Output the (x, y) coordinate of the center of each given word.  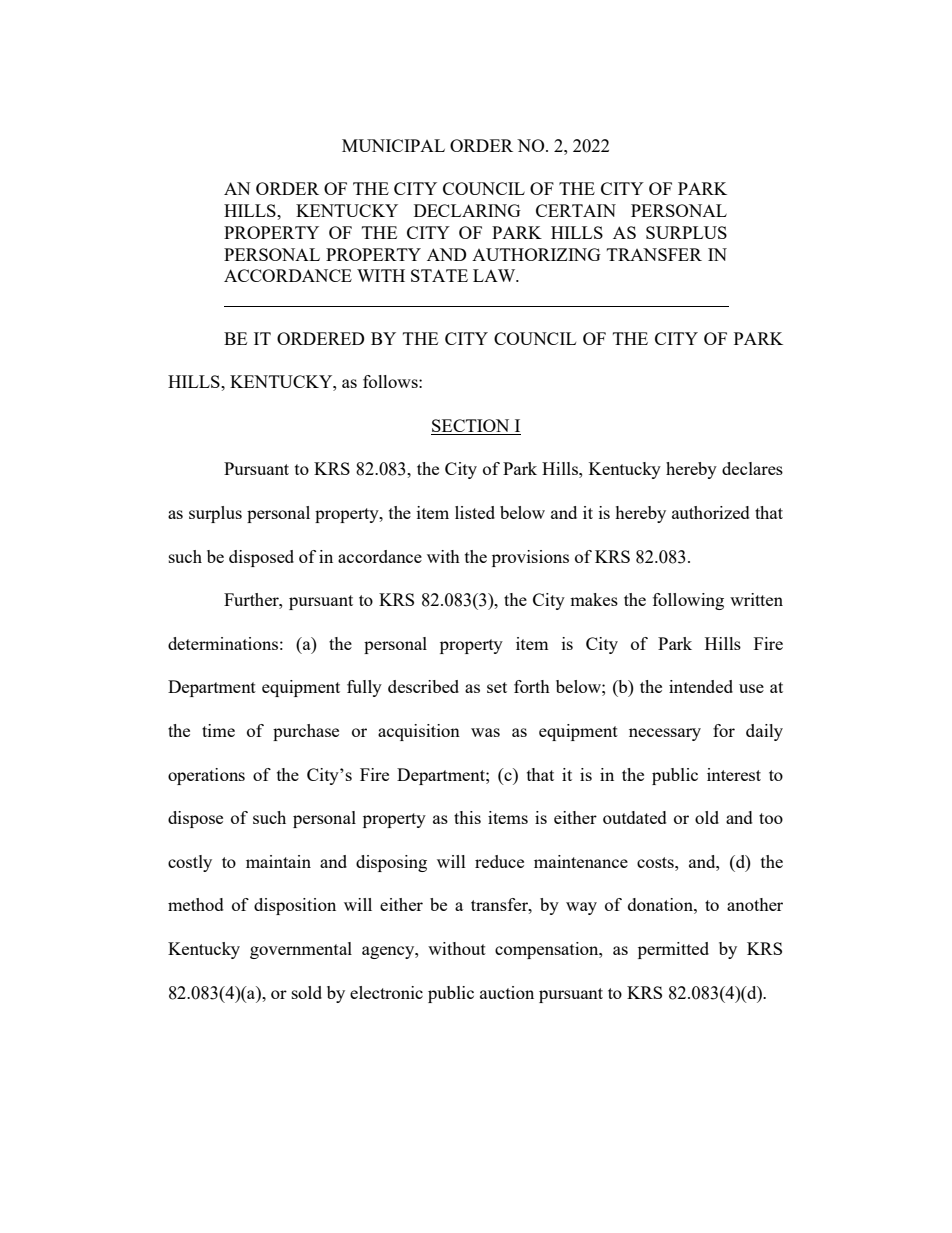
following (688, 601)
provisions (530, 558)
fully (364, 688)
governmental (301, 950)
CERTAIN (576, 210)
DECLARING (467, 210)
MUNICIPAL (393, 145)
